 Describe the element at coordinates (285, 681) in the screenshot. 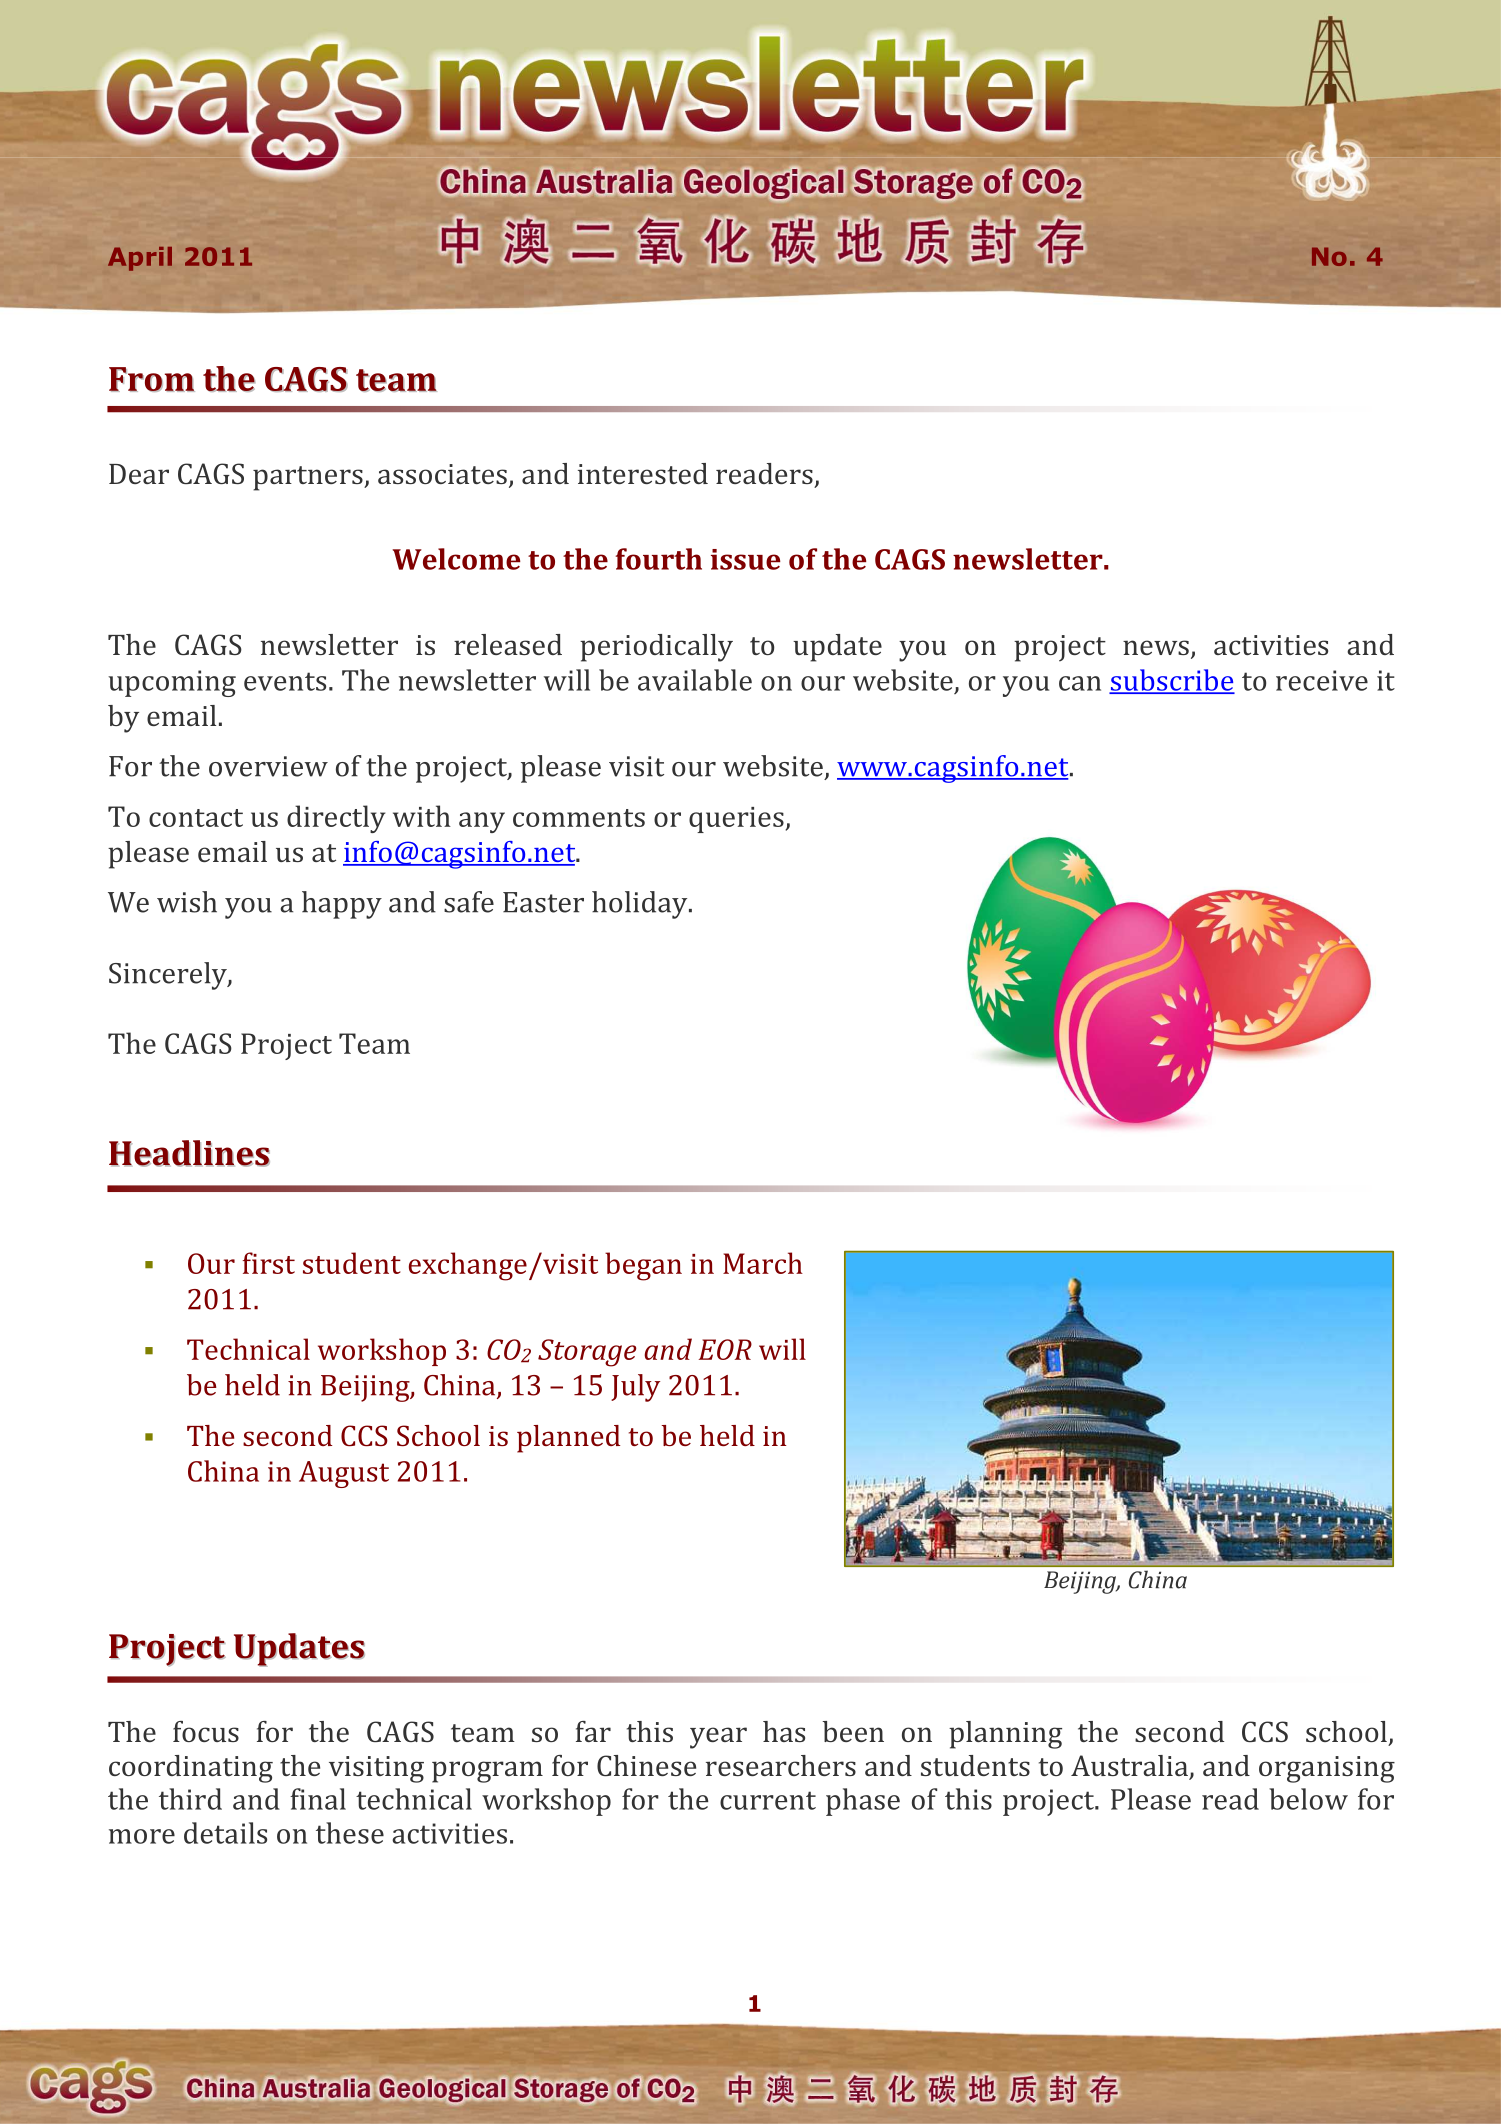

I see `events` at that location.
